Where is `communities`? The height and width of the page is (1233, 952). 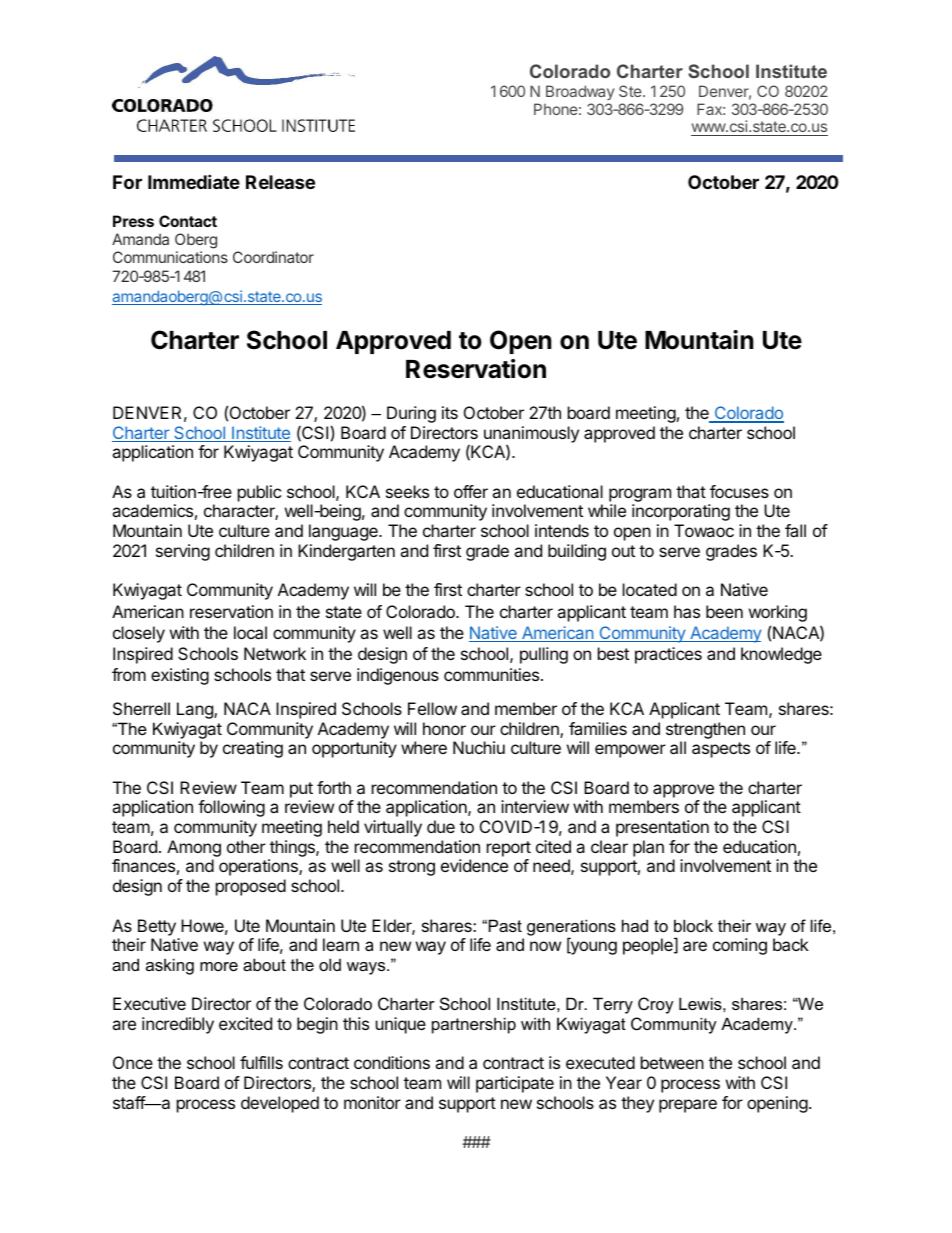
communities is located at coordinates (491, 674).
